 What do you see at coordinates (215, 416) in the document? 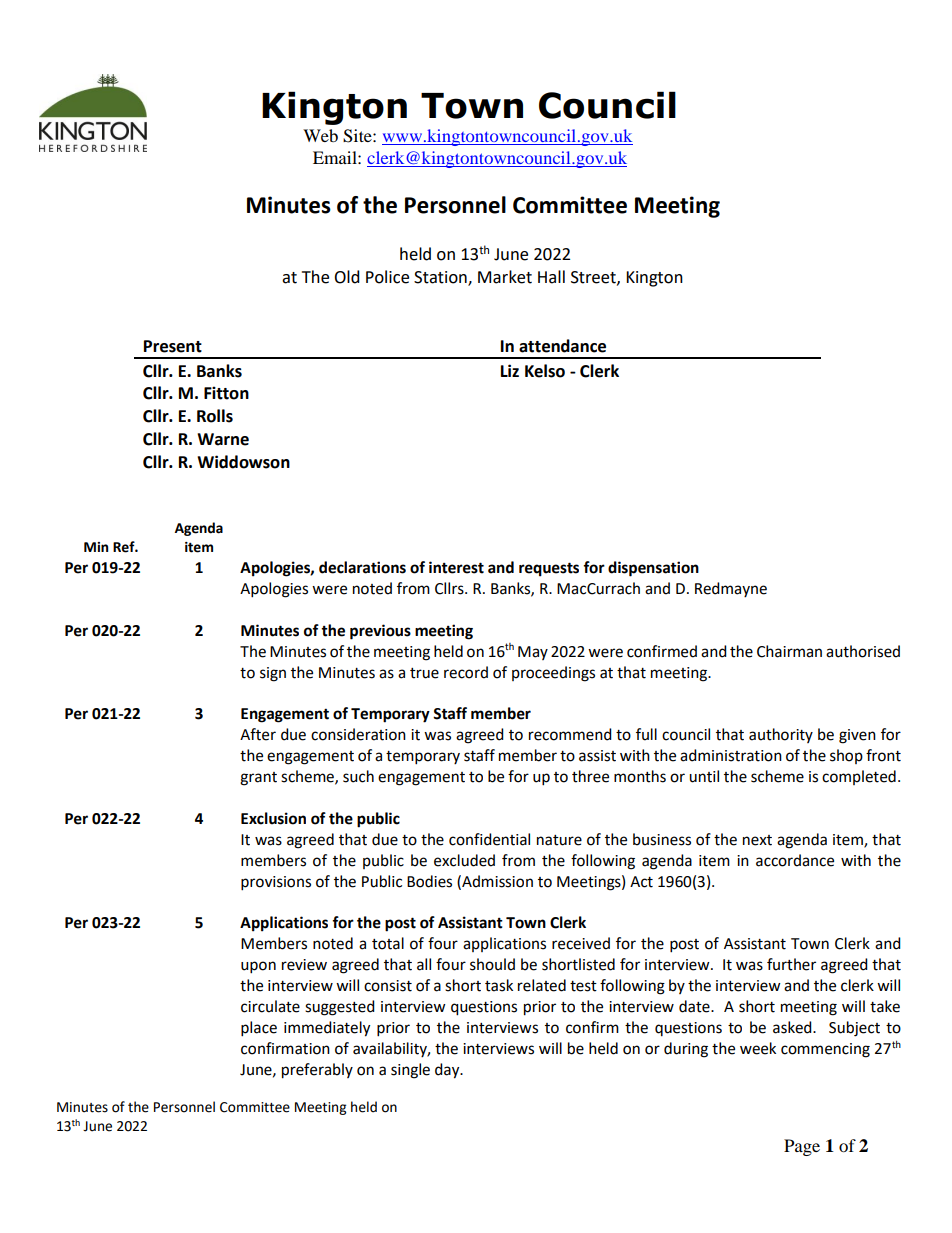
I see `Rolls` at bounding box center [215, 416].
